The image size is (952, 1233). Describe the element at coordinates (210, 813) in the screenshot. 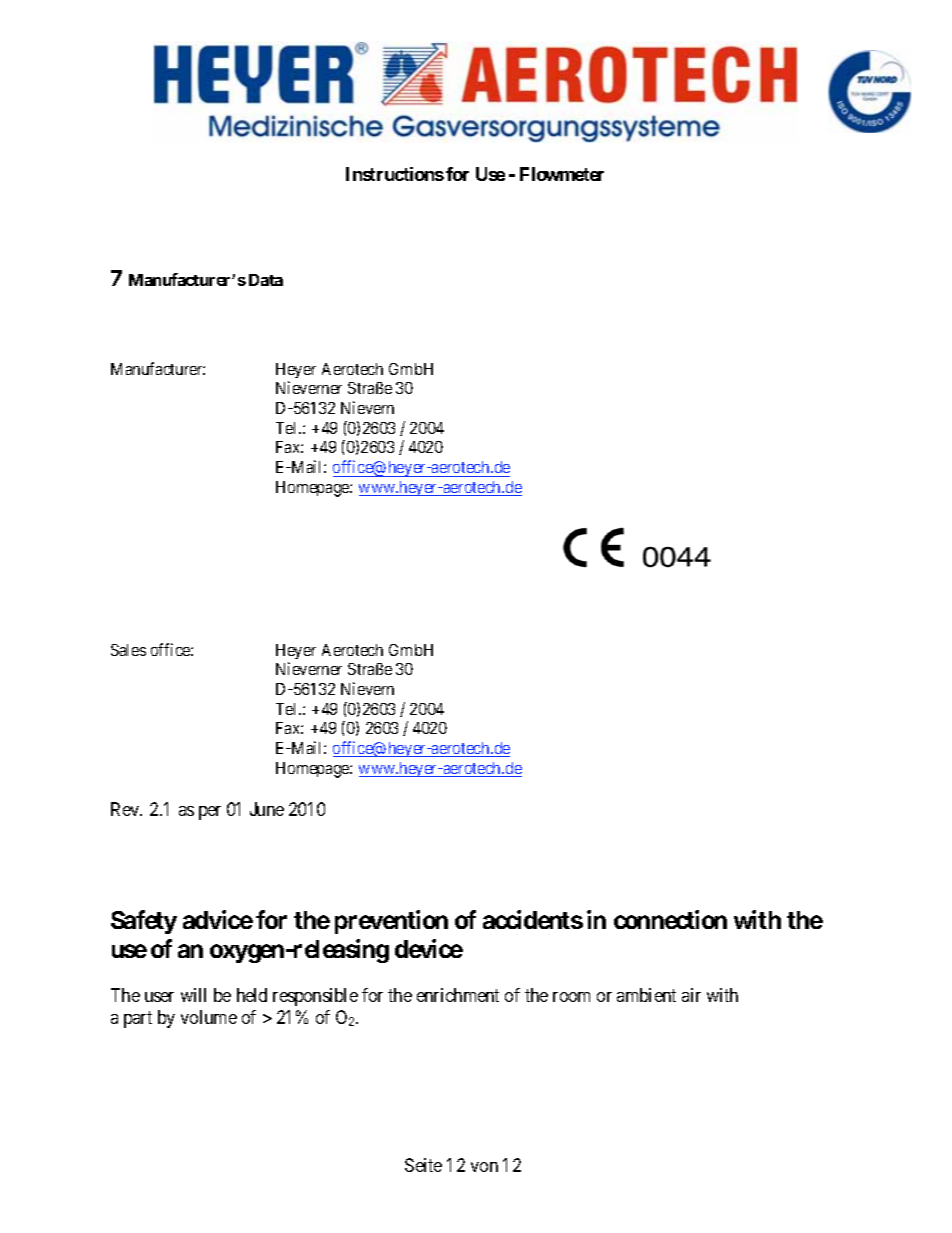

I see `per` at that location.
